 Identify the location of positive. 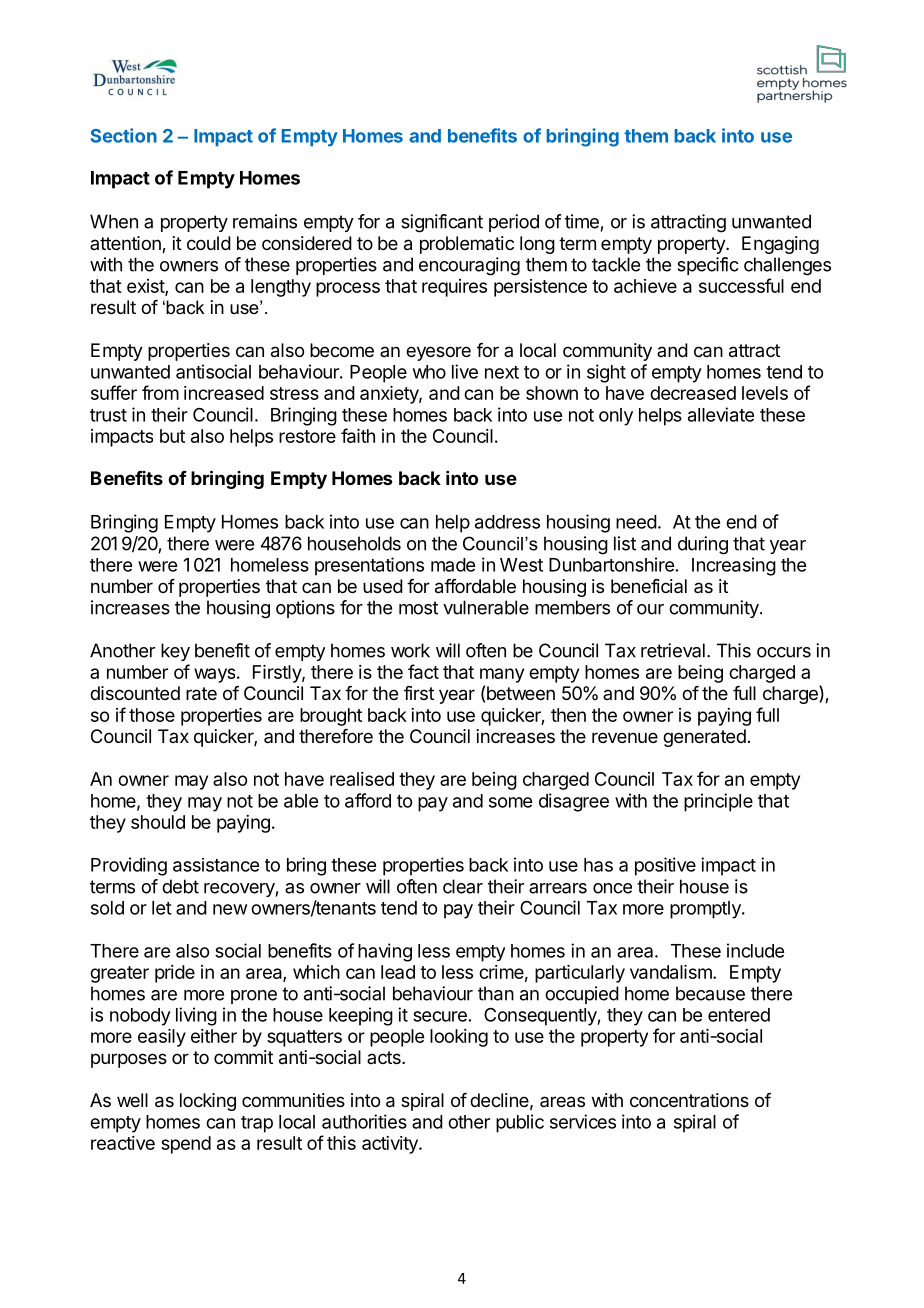
(665, 866).
